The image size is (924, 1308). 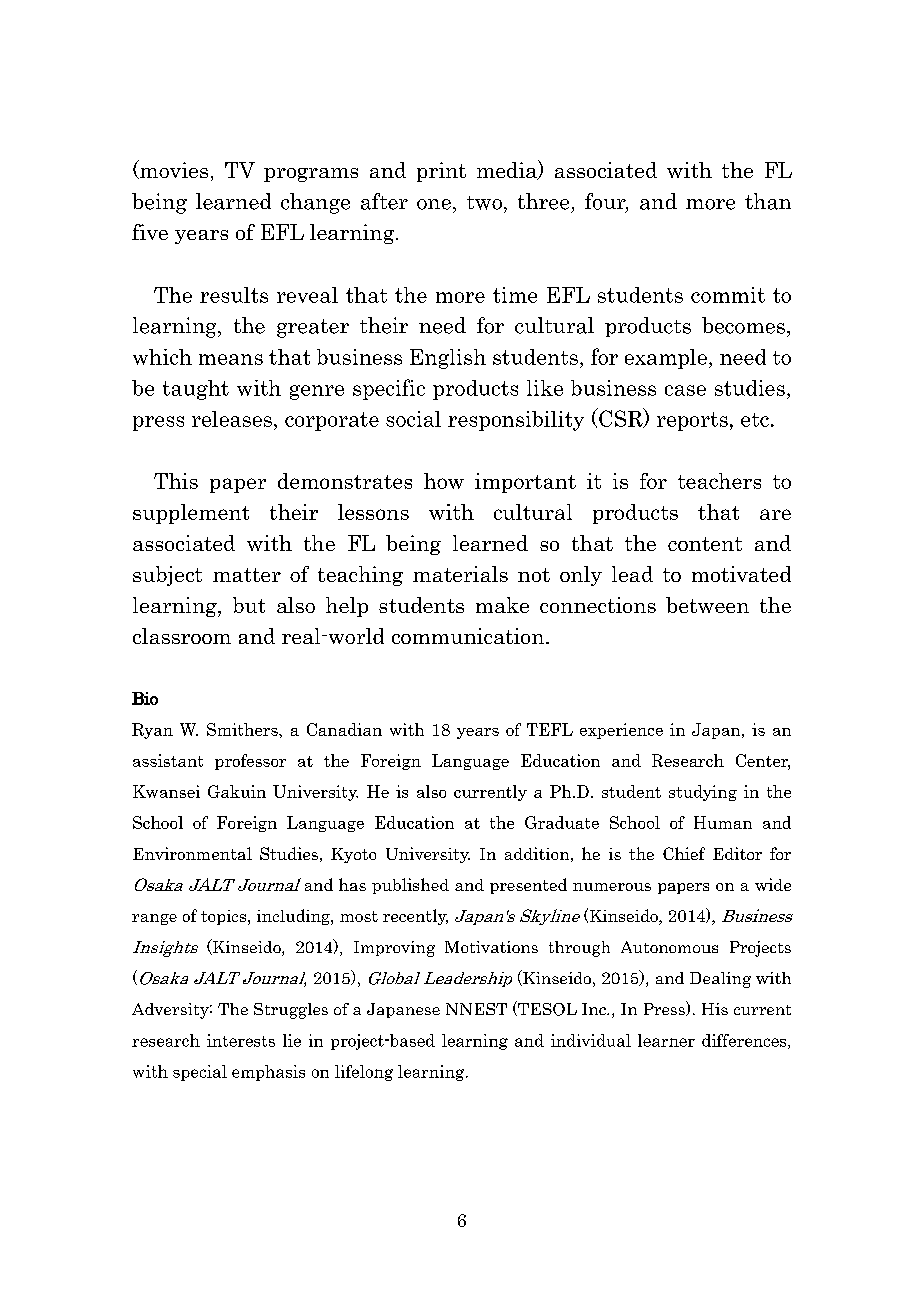 What do you see at coordinates (705, 544) in the image?
I see `content` at bounding box center [705, 544].
